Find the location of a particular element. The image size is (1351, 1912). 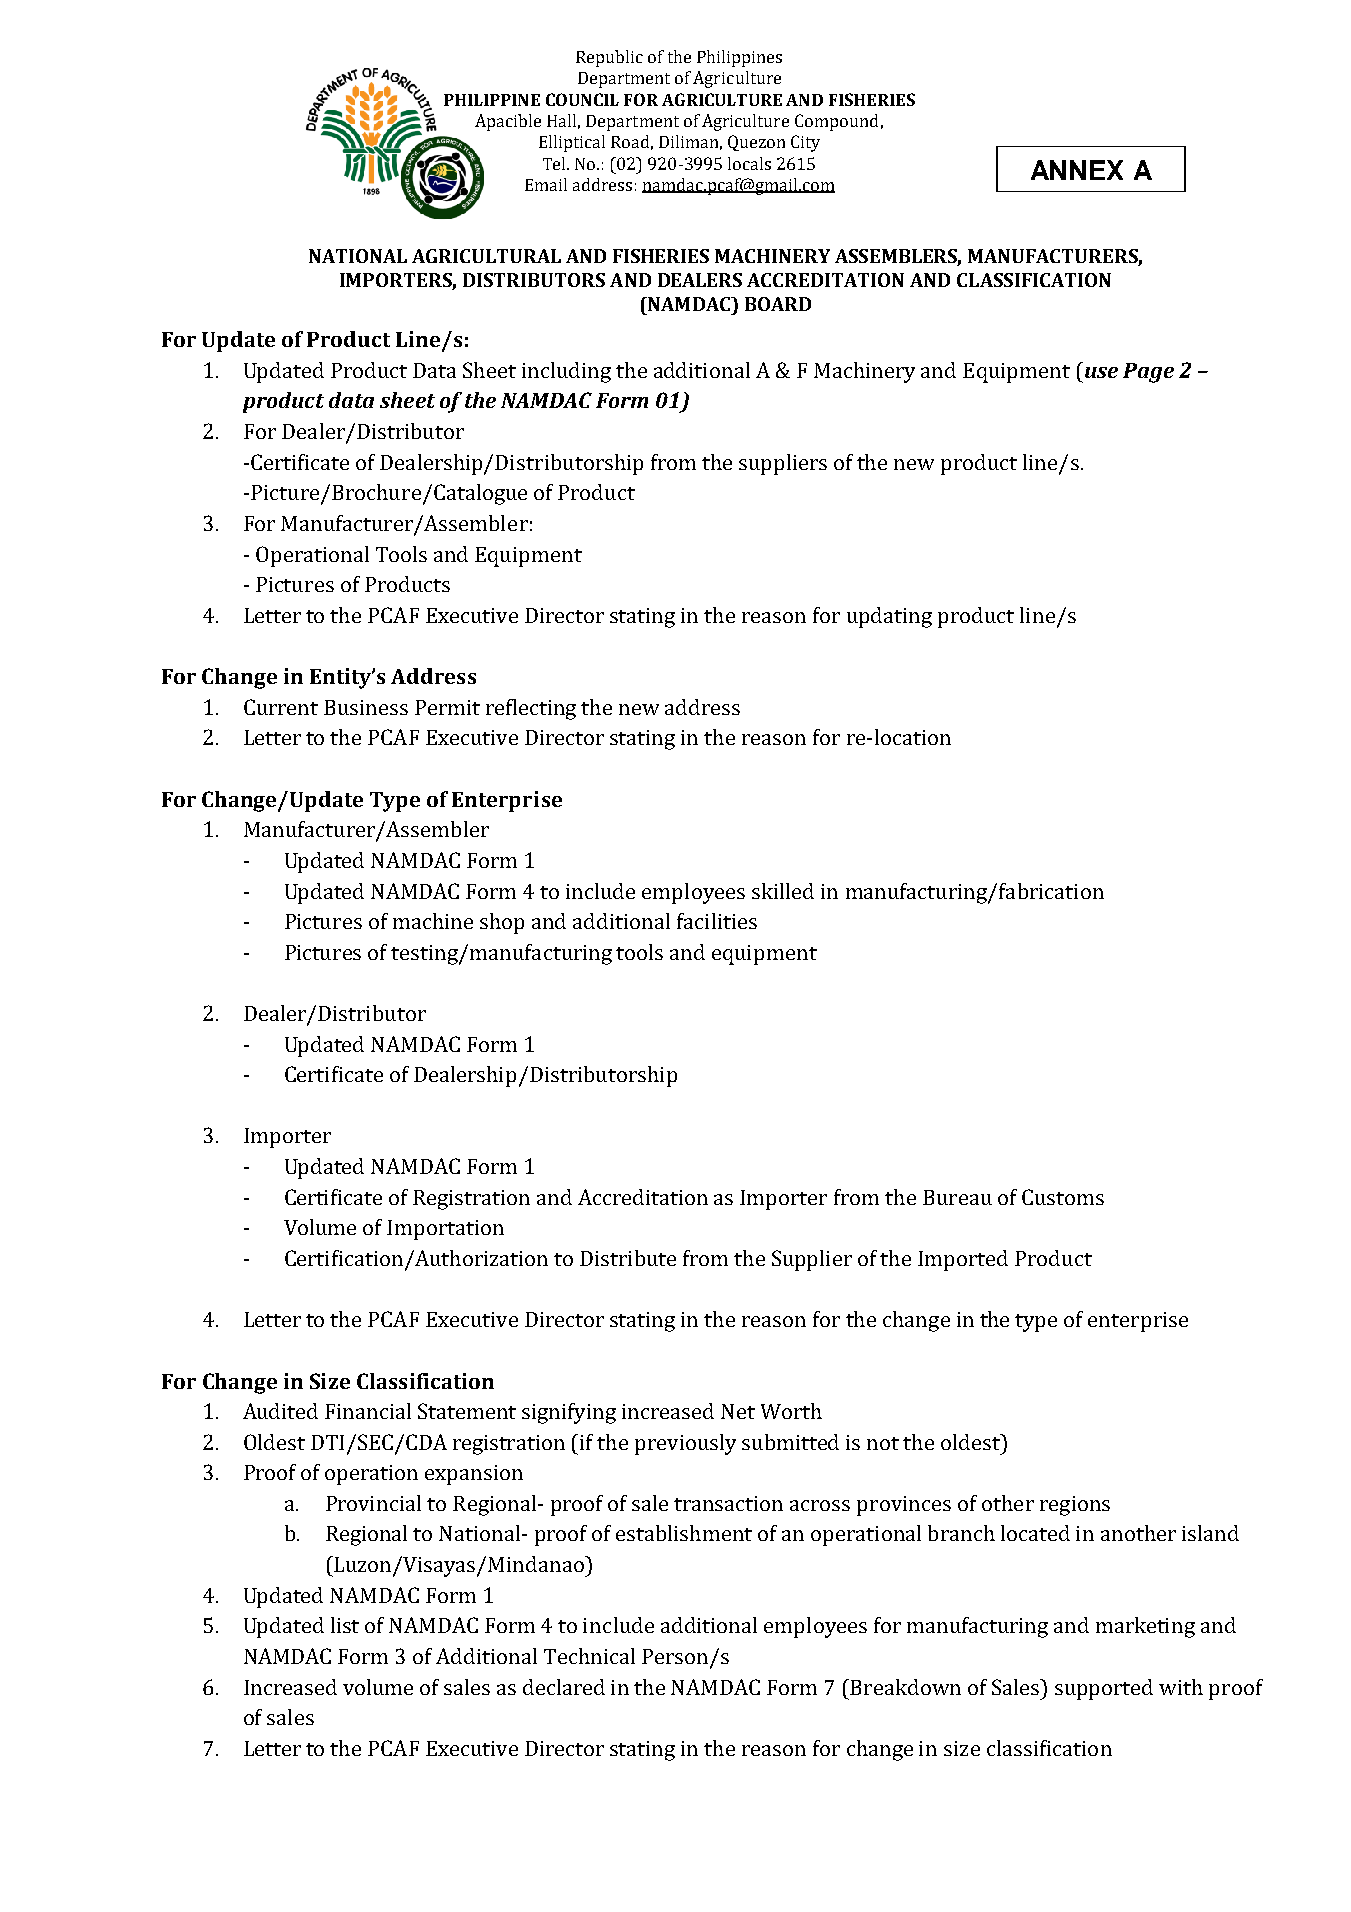

establishment is located at coordinates (684, 1533).
